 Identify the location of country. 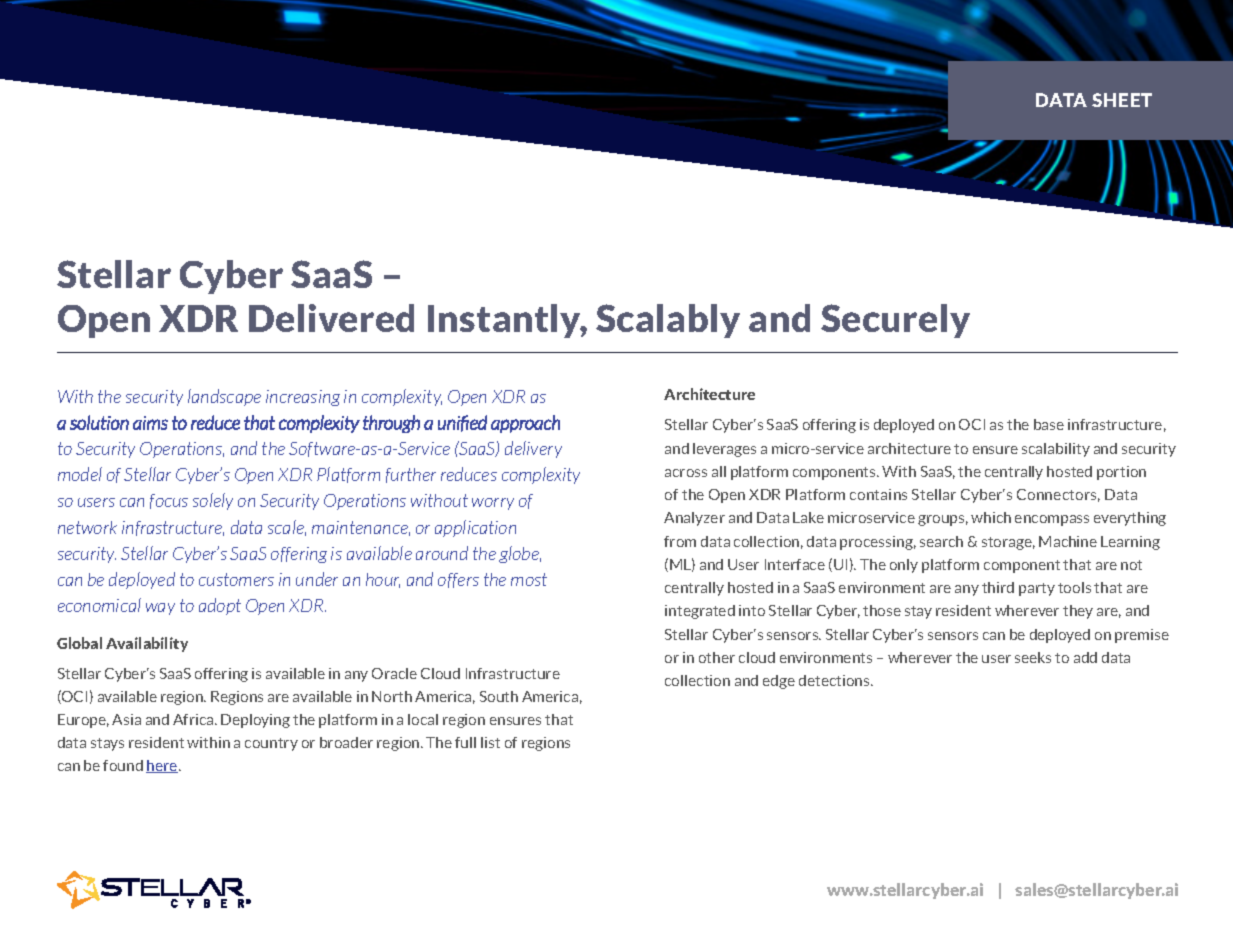
(271, 744).
